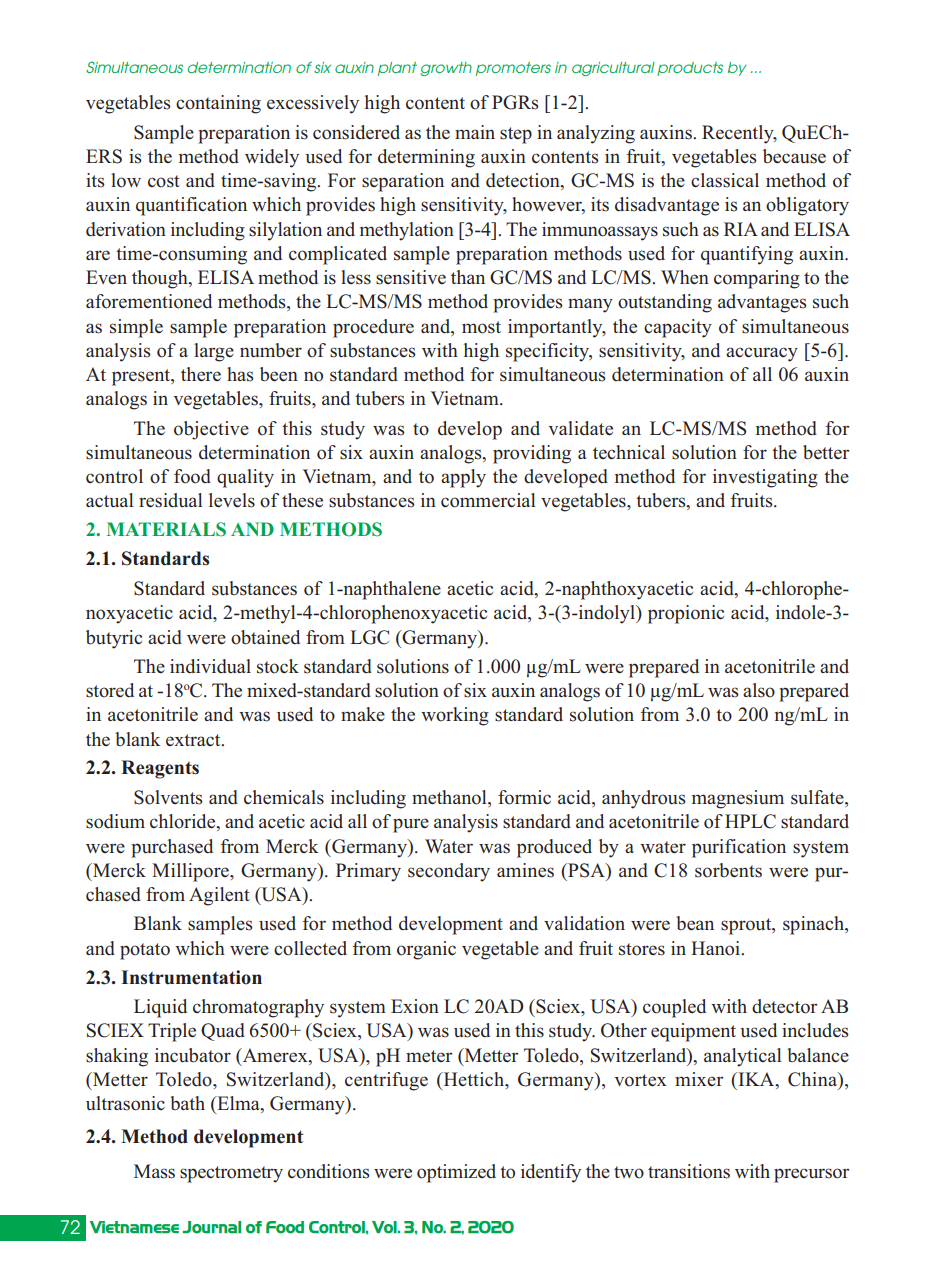 The height and width of the image is (1288, 935). What do you see at coordinates (456, 1173) in the image?
I see `optimized` at bounding box center [456, 1173].
